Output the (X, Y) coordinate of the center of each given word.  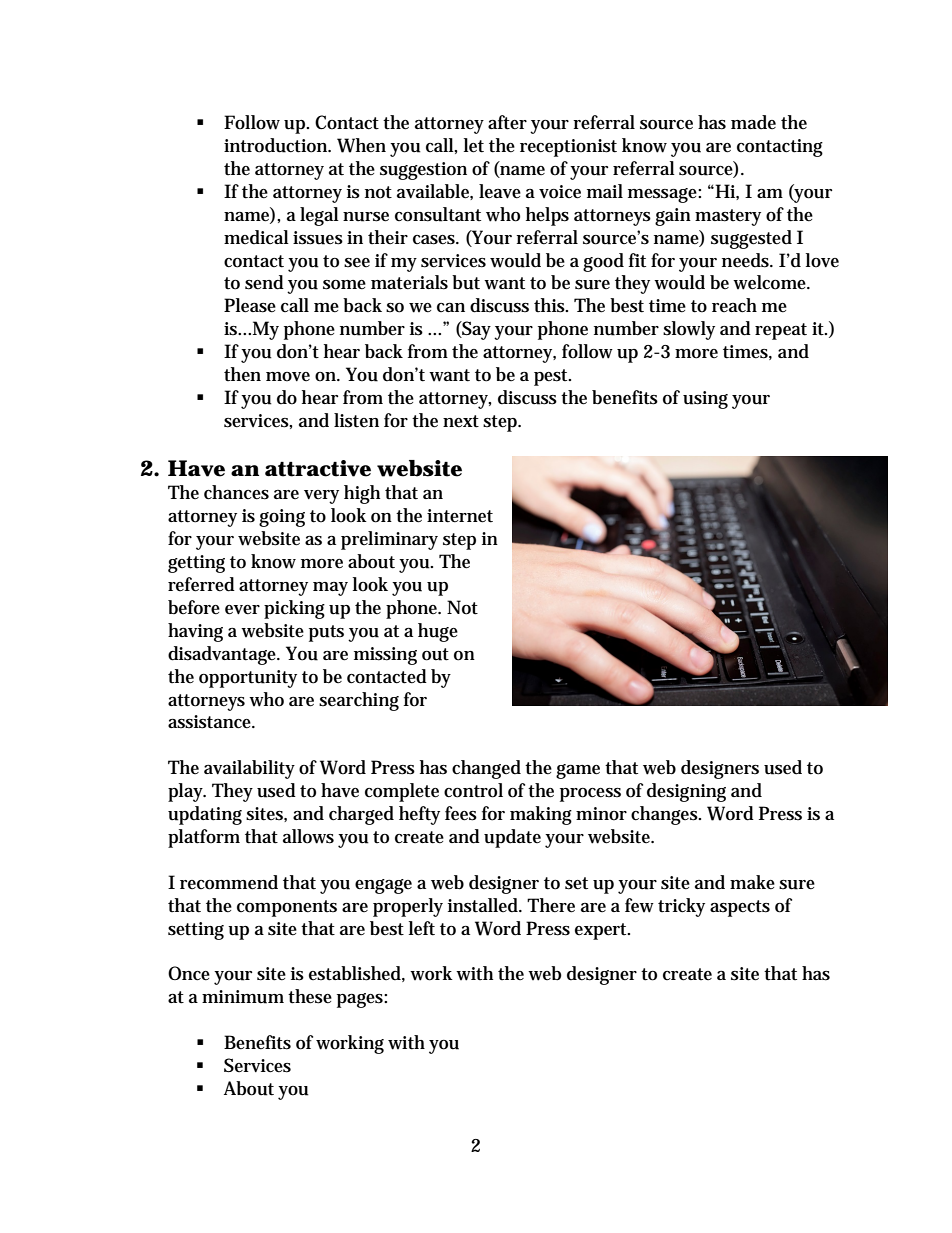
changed (486, 769)
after (507, 122)
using (705, 400)
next (461, 421)
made (753, 122)
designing (686, 792)
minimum (243, 997)
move (288, 377)
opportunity (248, 679)
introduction (277, 145)
